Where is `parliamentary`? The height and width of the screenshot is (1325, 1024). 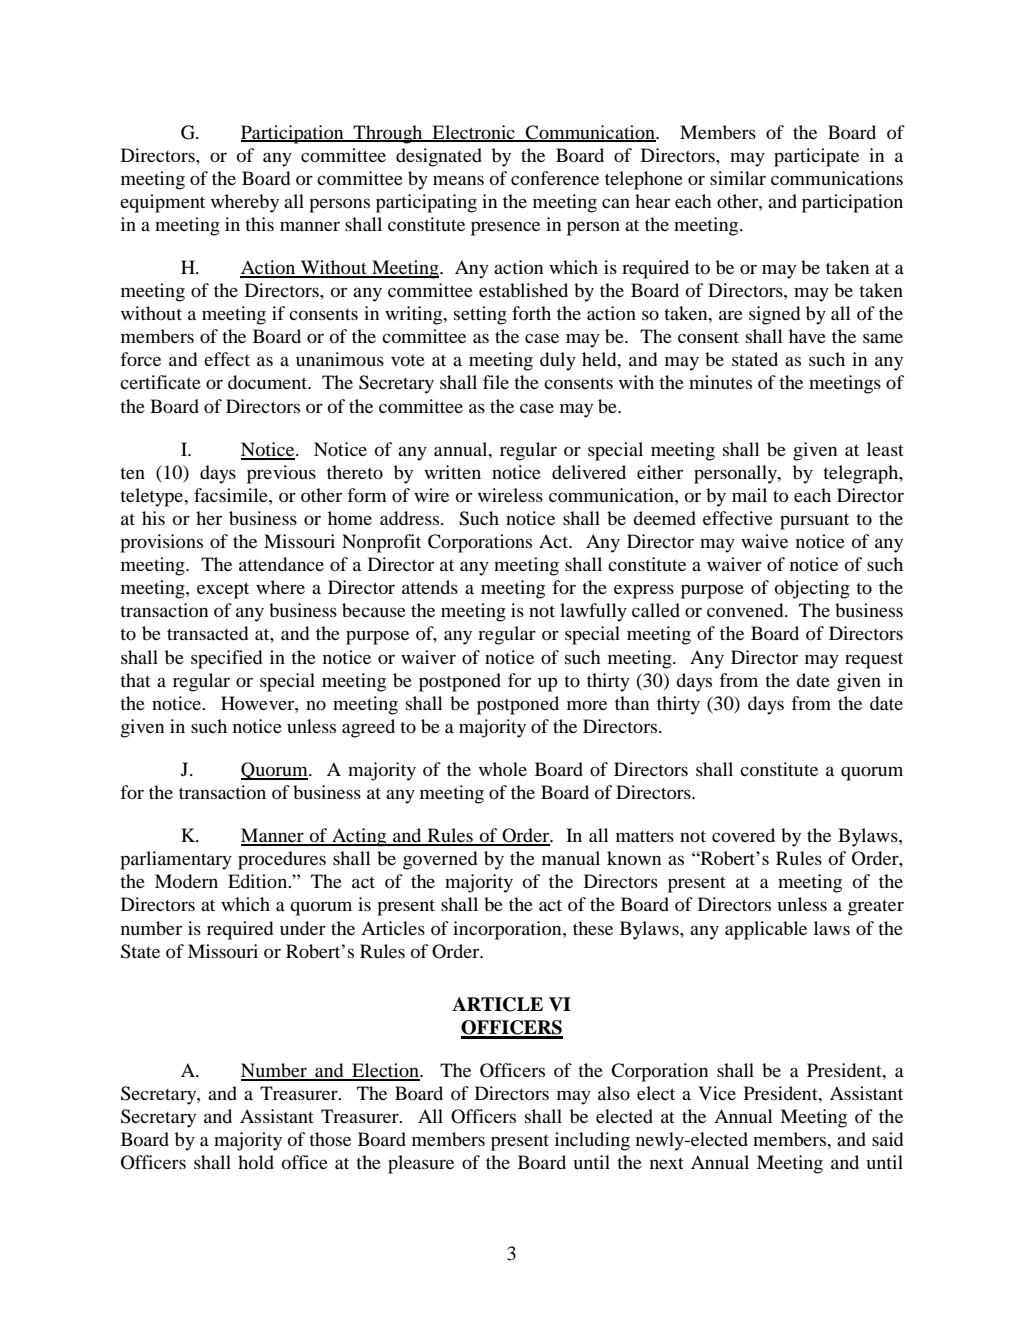 parliamentary is located at coordinates (176, 860).
